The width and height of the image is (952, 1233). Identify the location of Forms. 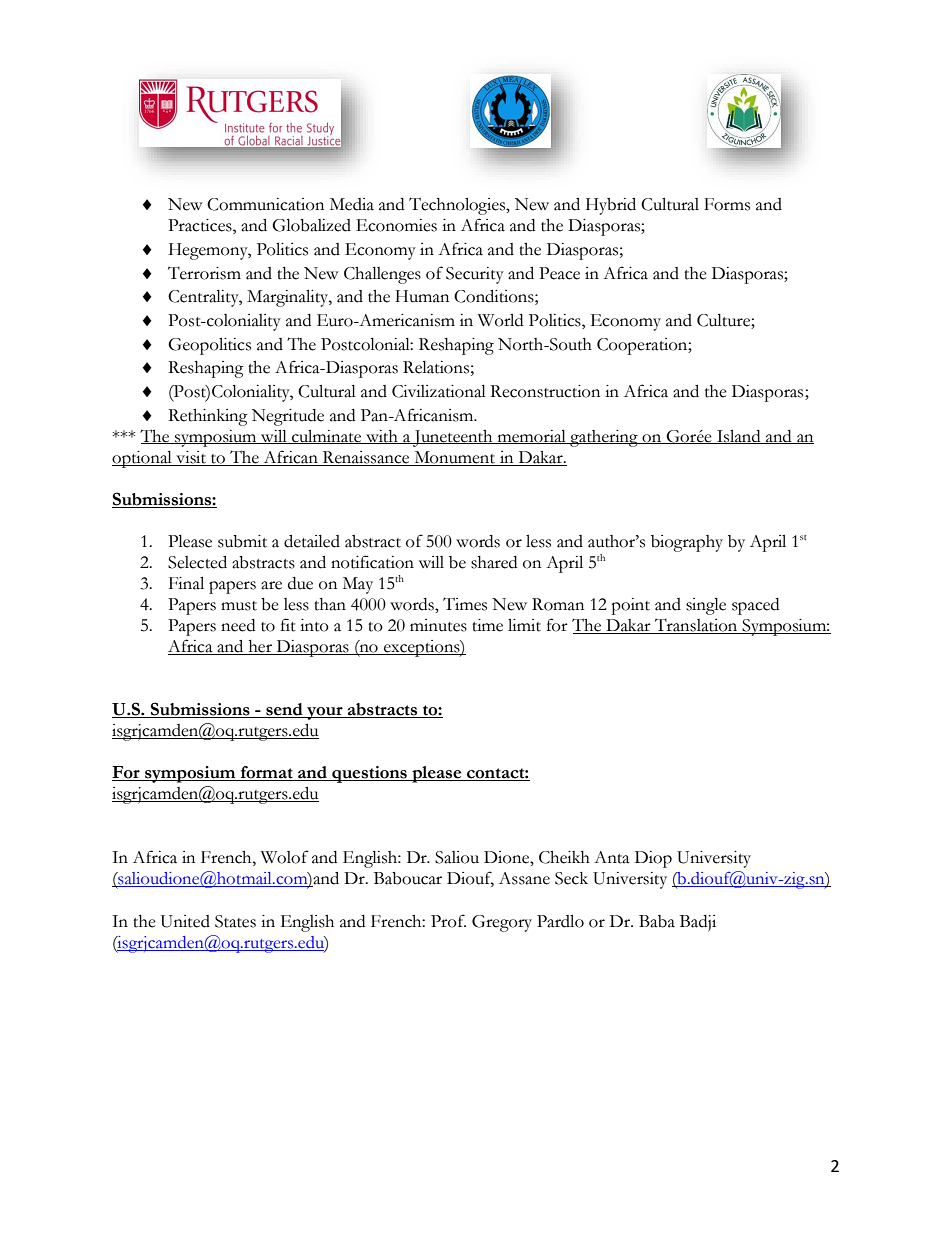
(727, 204).
